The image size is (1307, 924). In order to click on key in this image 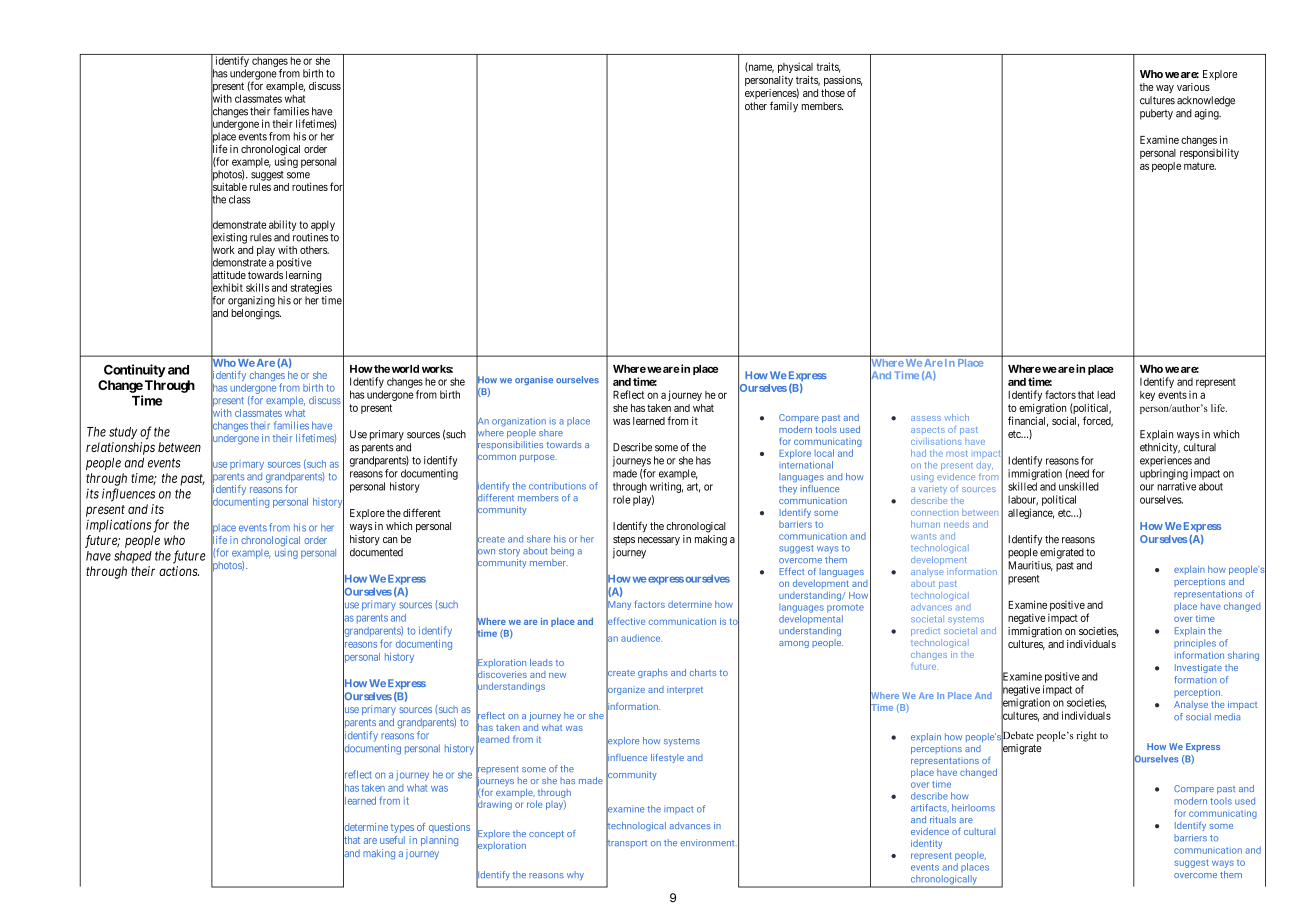, I will do `click(1147, 396)`.
